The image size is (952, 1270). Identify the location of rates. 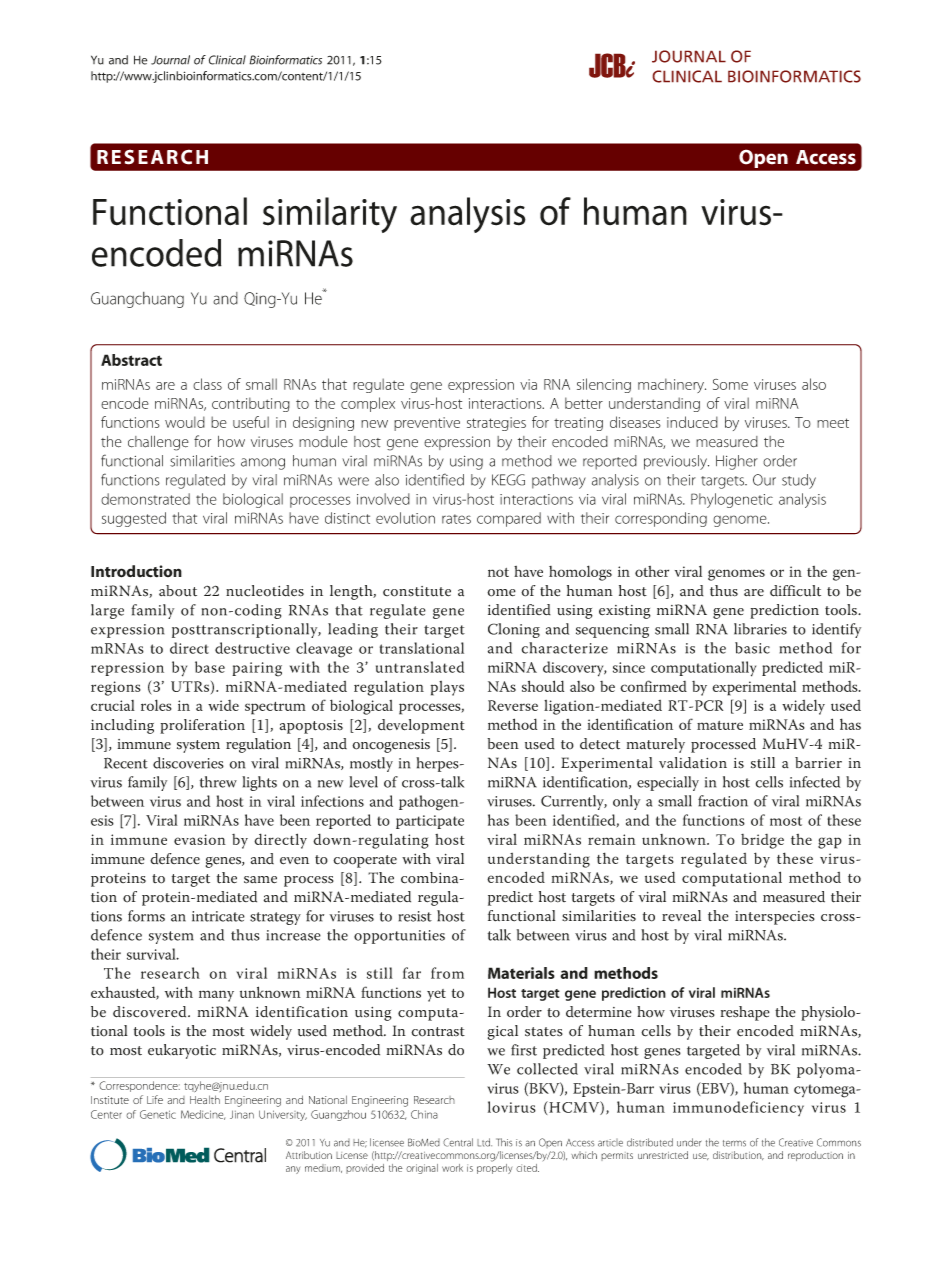
(456, 519).
